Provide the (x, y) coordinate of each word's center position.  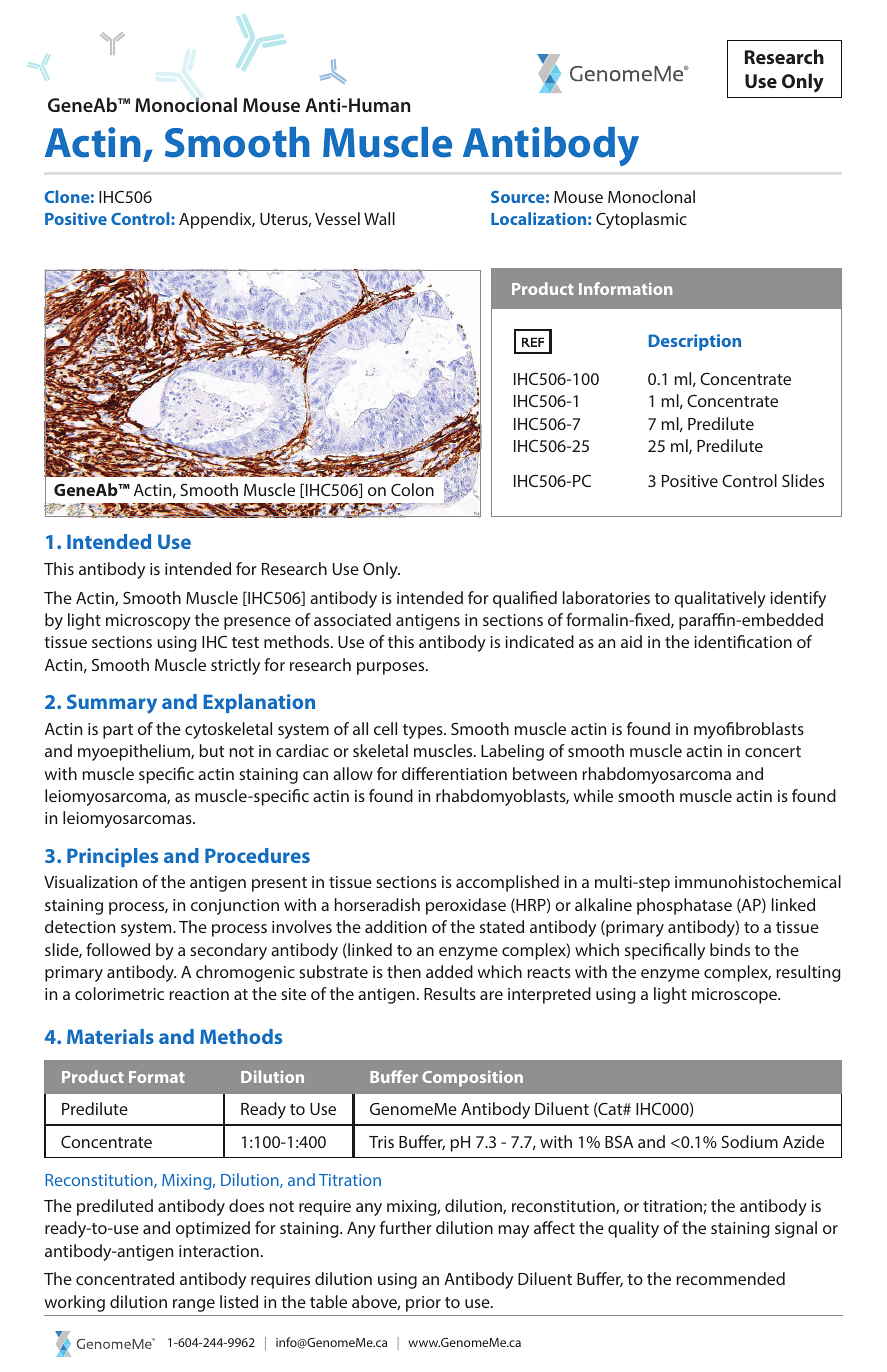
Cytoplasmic (641, 220)
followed (118, 949)
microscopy (148, 622)
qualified (525, 599)
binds (730, 949)
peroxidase (466, 906)
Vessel (337, 218)
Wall (379, 218)
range (194, 1305)
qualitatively (720, 599)
